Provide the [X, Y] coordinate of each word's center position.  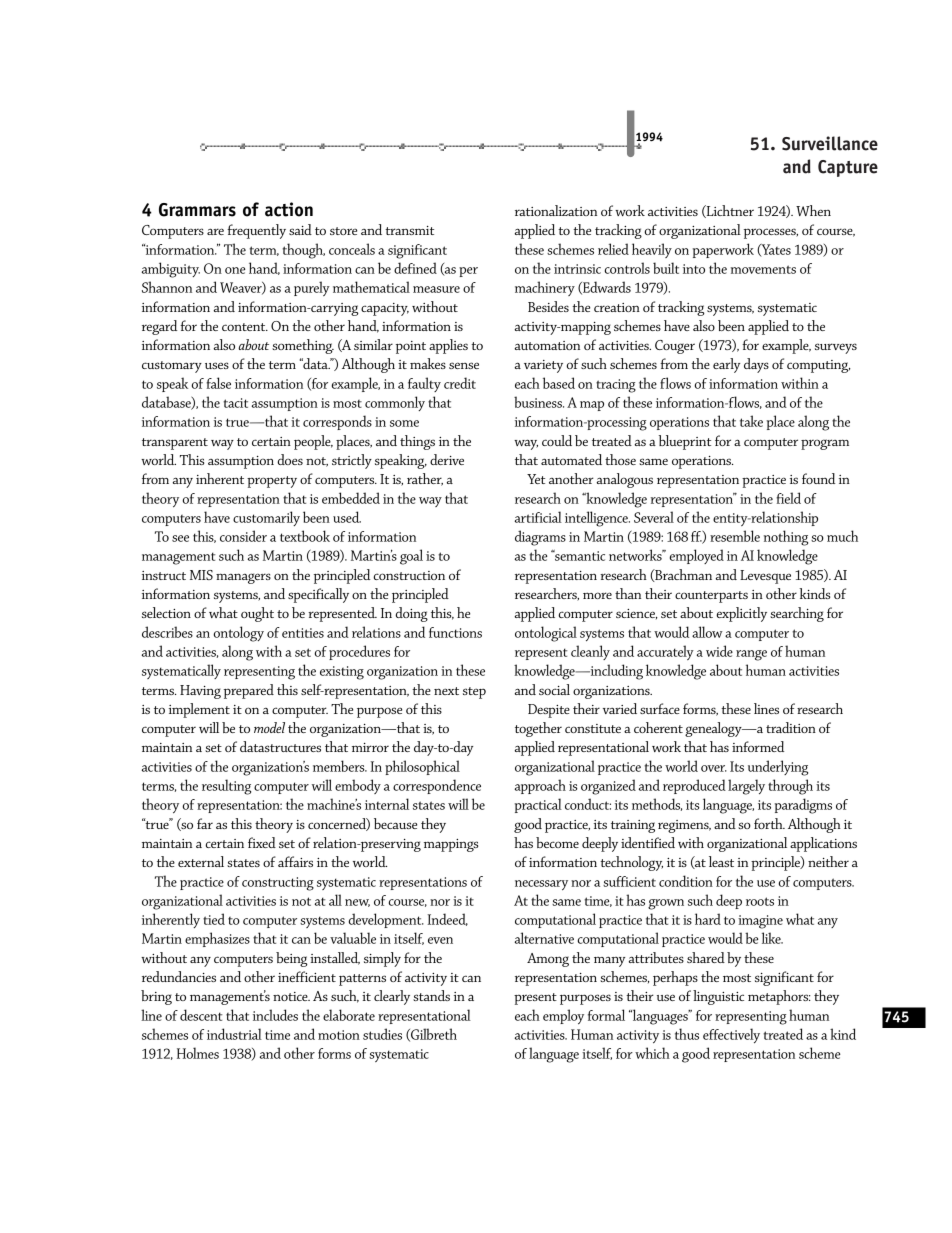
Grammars [197, 210]
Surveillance [830, 143]
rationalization [556, 210]
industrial [234, 1034]
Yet [536, 479]
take [751, 421]
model [269, 727]
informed [758, 746]
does [290, 459]
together [538, 729]
